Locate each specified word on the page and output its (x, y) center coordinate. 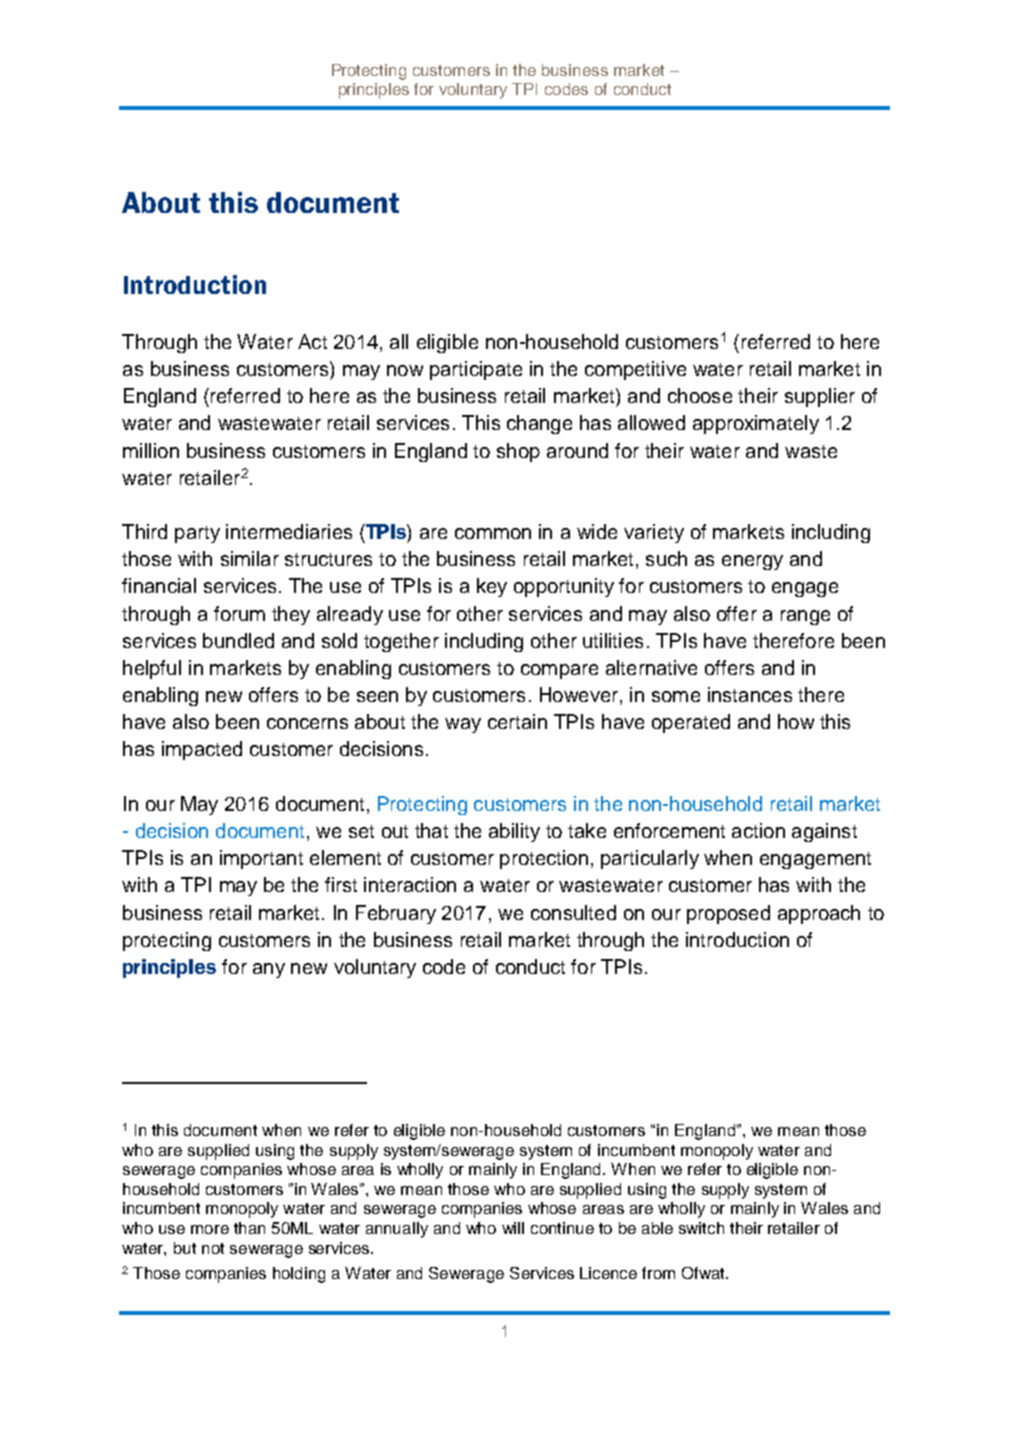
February (396, 914)
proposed (728, 914)
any (269, 970)
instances (750, 694)
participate (476, 370)
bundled (238, 640)
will (513, 1228)
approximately (756, 424)
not (213, 1248)
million (151, 450)
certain (517, 721)
